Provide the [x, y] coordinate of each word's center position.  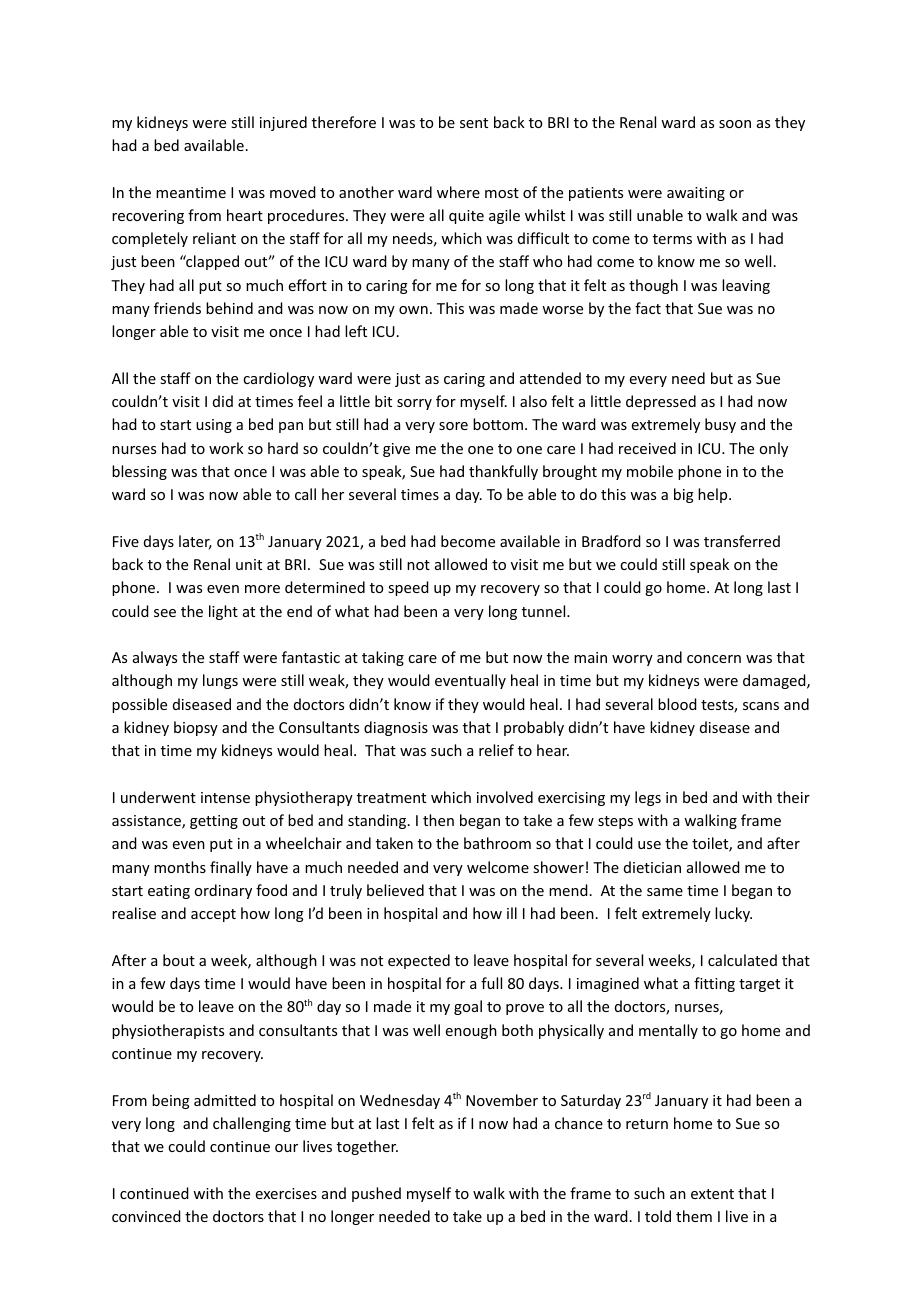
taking [383, 658]
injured [283, 123]
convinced [146, 1216]
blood [677, 704]
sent [474, 123]
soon [735, 124]
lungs [220, 681]
